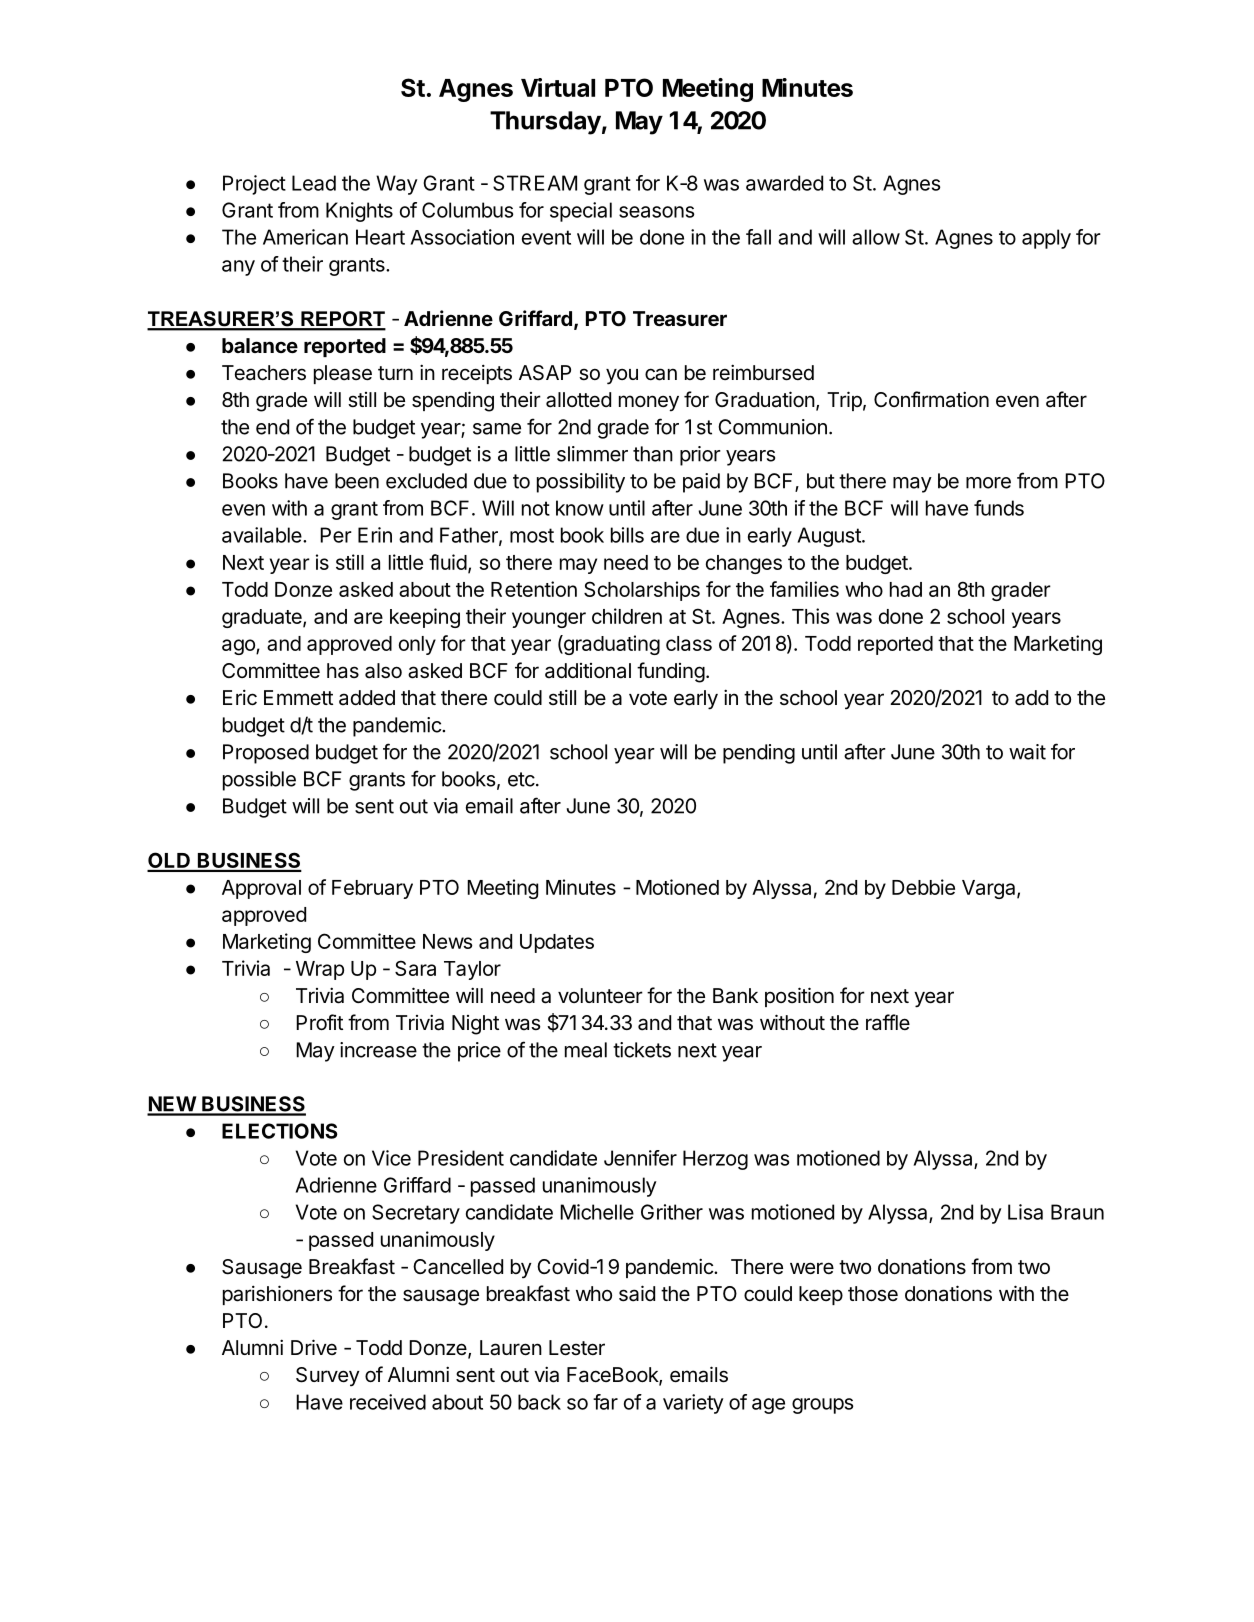 This document has height=1622, width=1254. Describe the element at coordinates (656, 212) in the document. I see `seasons` at that location.
